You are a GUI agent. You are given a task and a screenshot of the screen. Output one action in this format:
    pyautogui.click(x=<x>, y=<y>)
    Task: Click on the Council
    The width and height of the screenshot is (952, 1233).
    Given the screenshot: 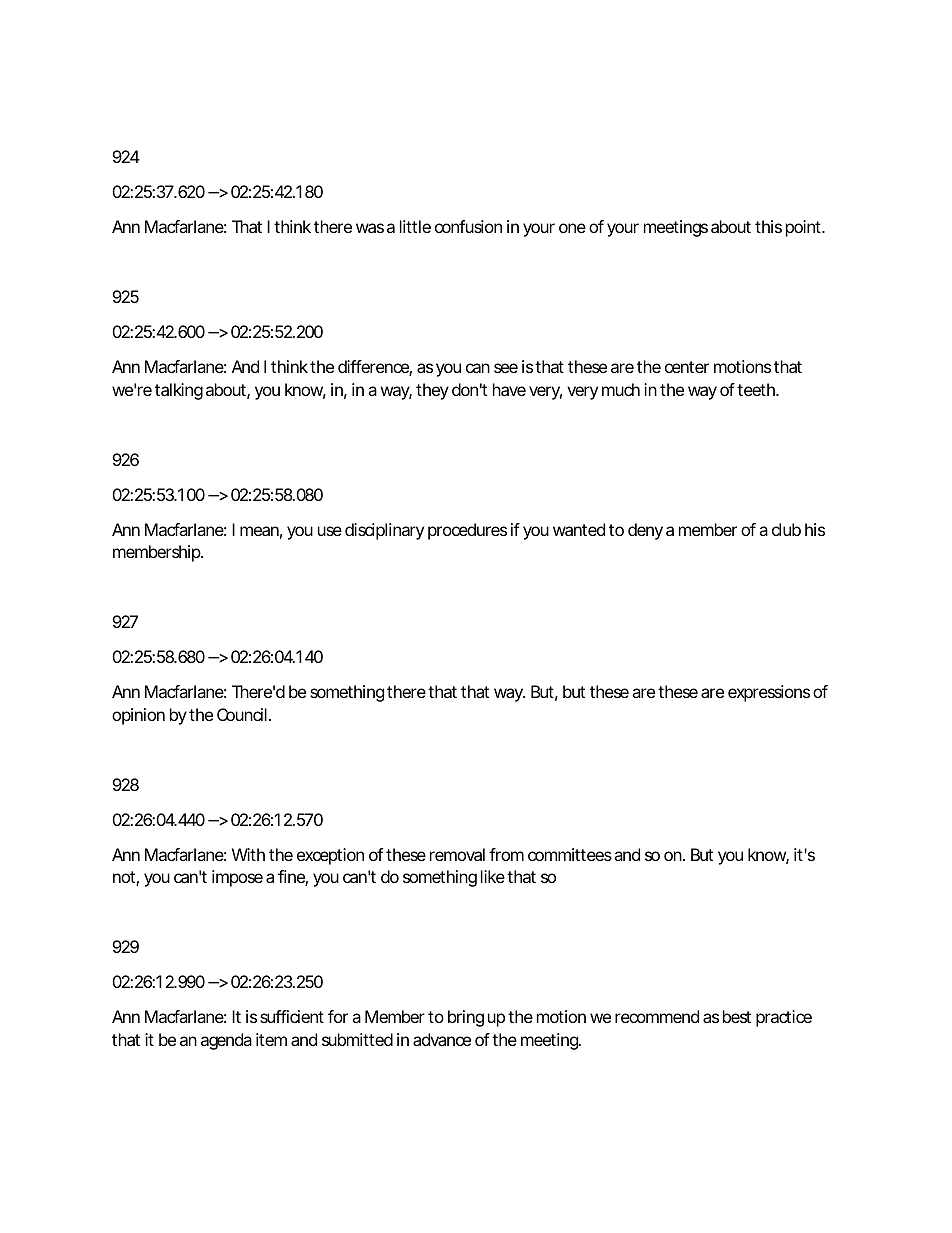 What is the action you would take?
    pyautogui.click(x=242, y=714)
